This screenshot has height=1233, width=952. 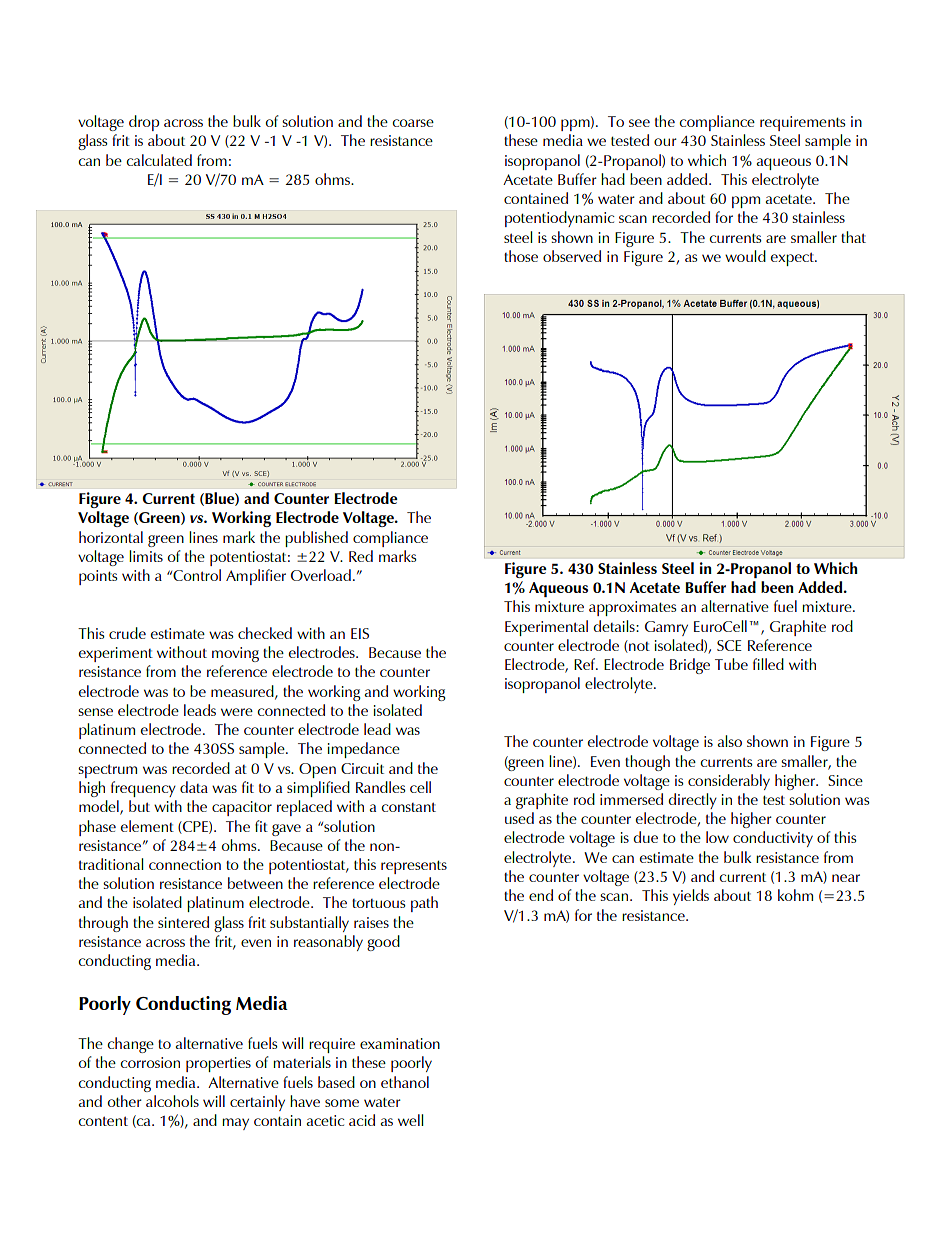 What do you see at coordinates (360, 633) in the screenshot?
I see `EIS` at bounding box center [360, 633].
